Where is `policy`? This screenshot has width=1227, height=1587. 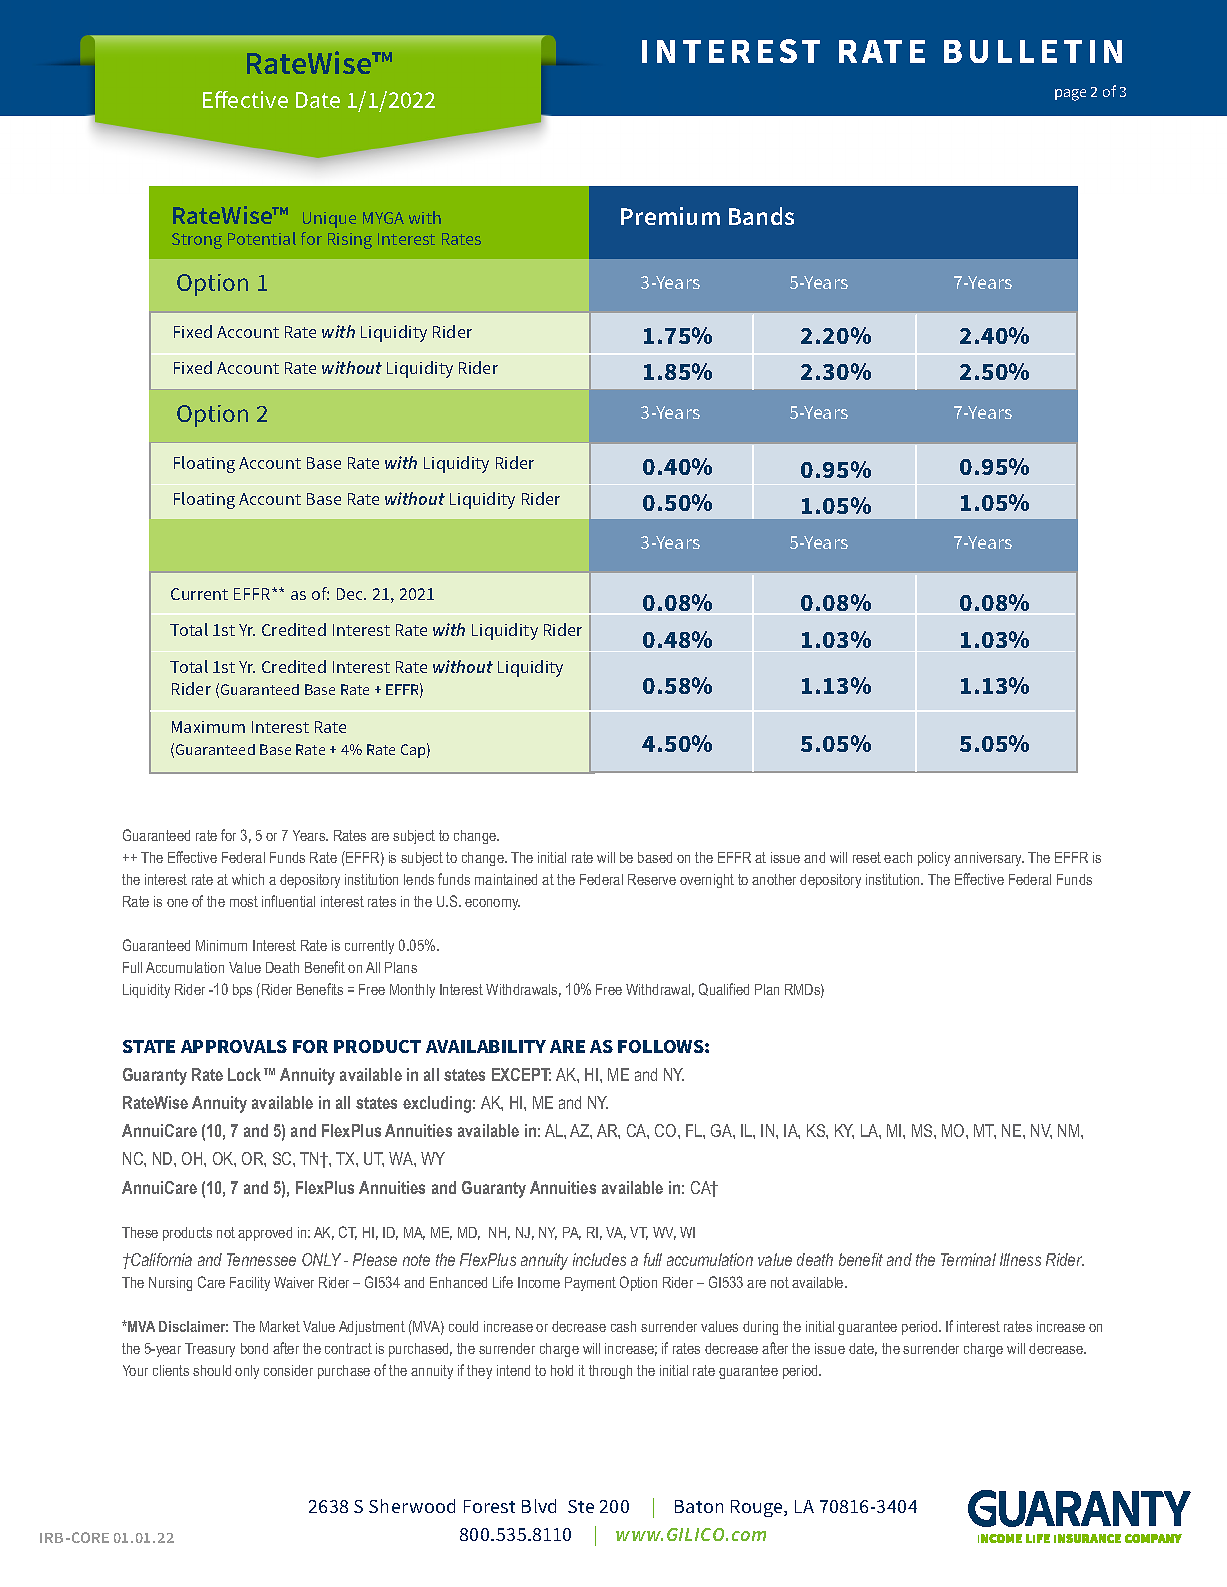 policy is located at coordinates (934, 859).
